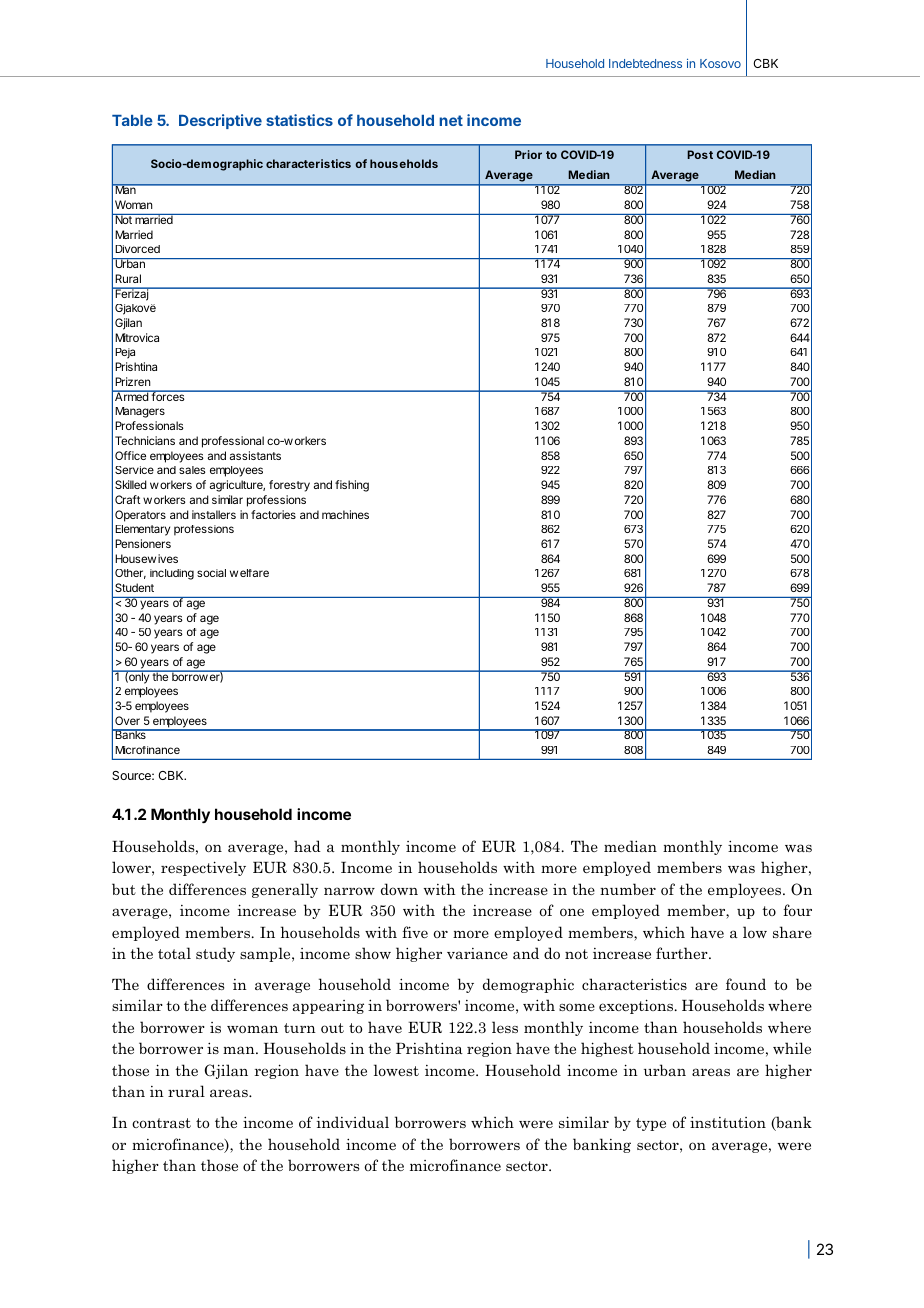 Image resolution: width=924 pixels, height=1308 pixels. Describe the element at coordinates (168, 395) in the screenshot. I see `forces` at that location.
